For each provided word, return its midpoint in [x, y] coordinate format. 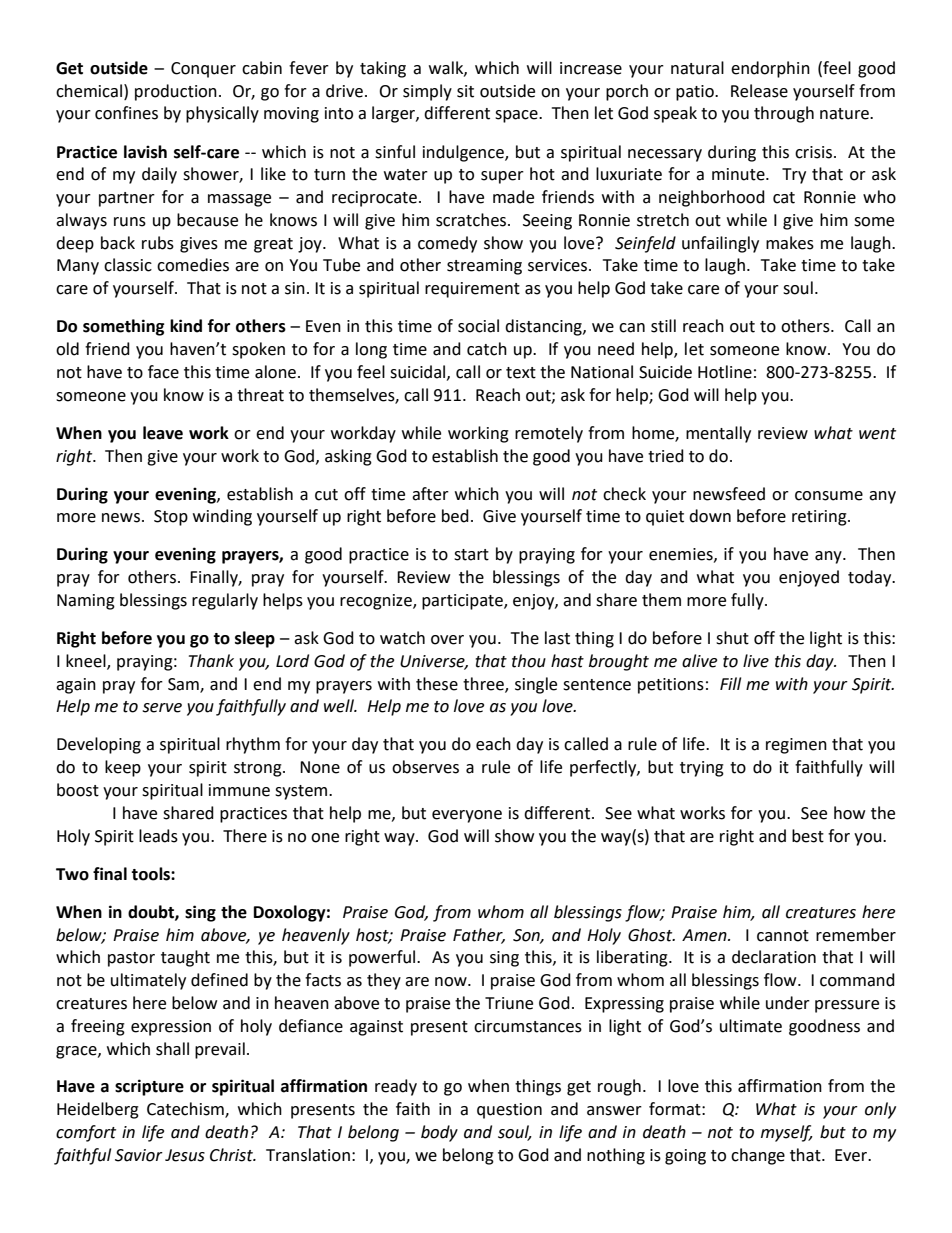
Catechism [186, 1110]
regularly [225, 601]
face [163, 372]
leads [158, 836]
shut [732, 638]
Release [759, 91]
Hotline [725, 372]
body [439, 1133]
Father [479, 935]
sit [465, 91]
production [176, 92]
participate [463, 602]
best [808, 836]
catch [487, 349]
